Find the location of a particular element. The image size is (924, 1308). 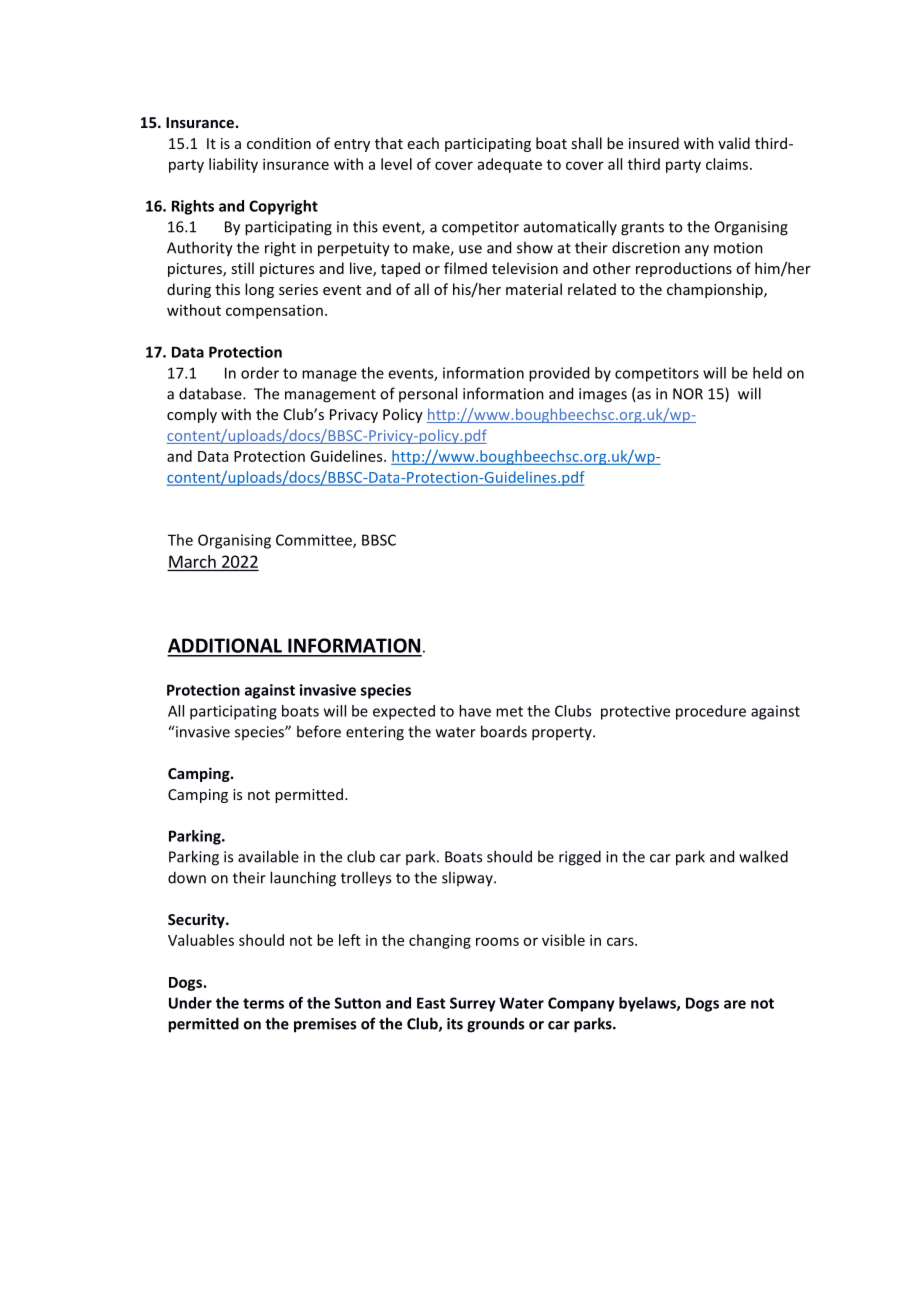

claims is located at coordinates (728, 164).
